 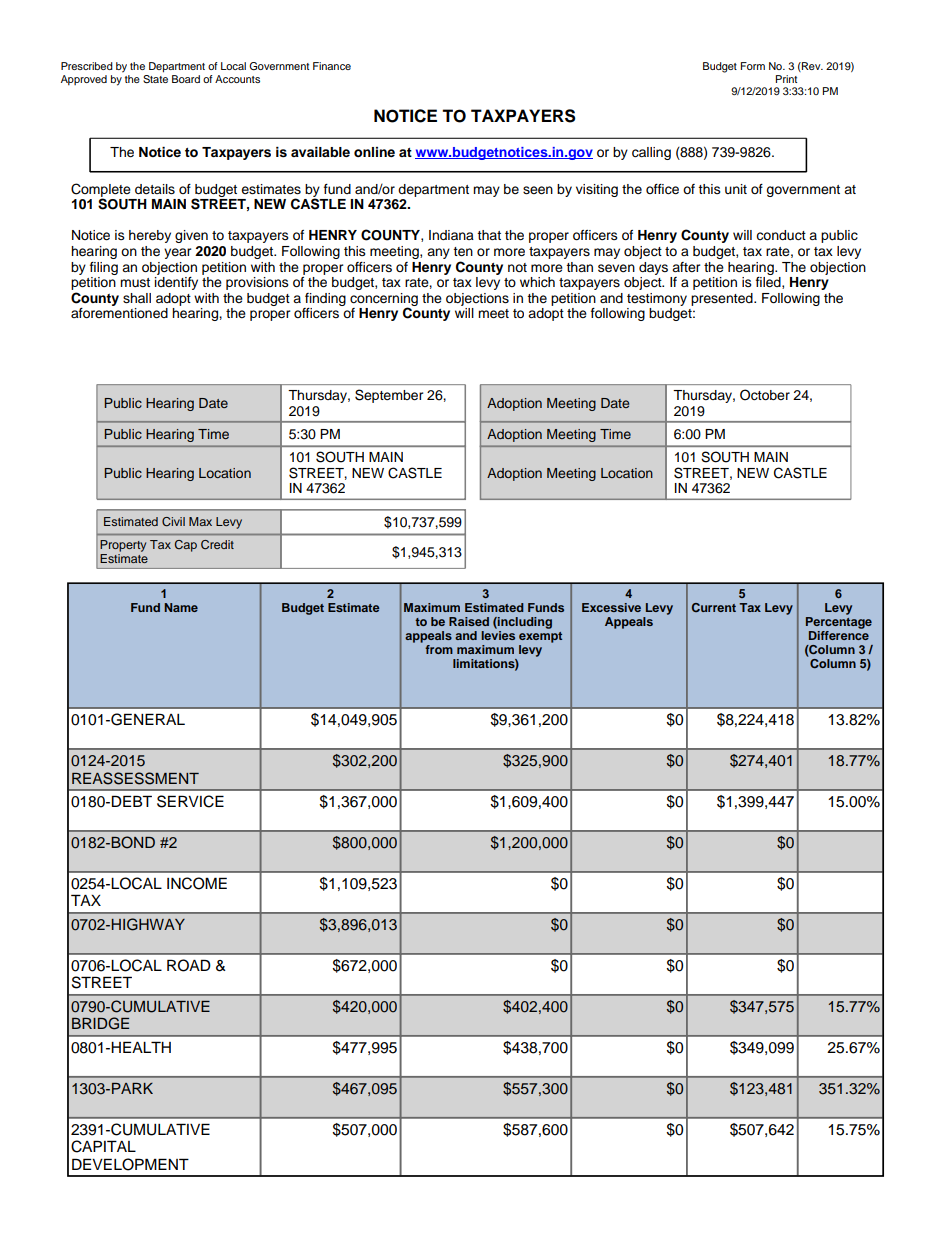 I want to click on Board, so click(x=186, y=79).
